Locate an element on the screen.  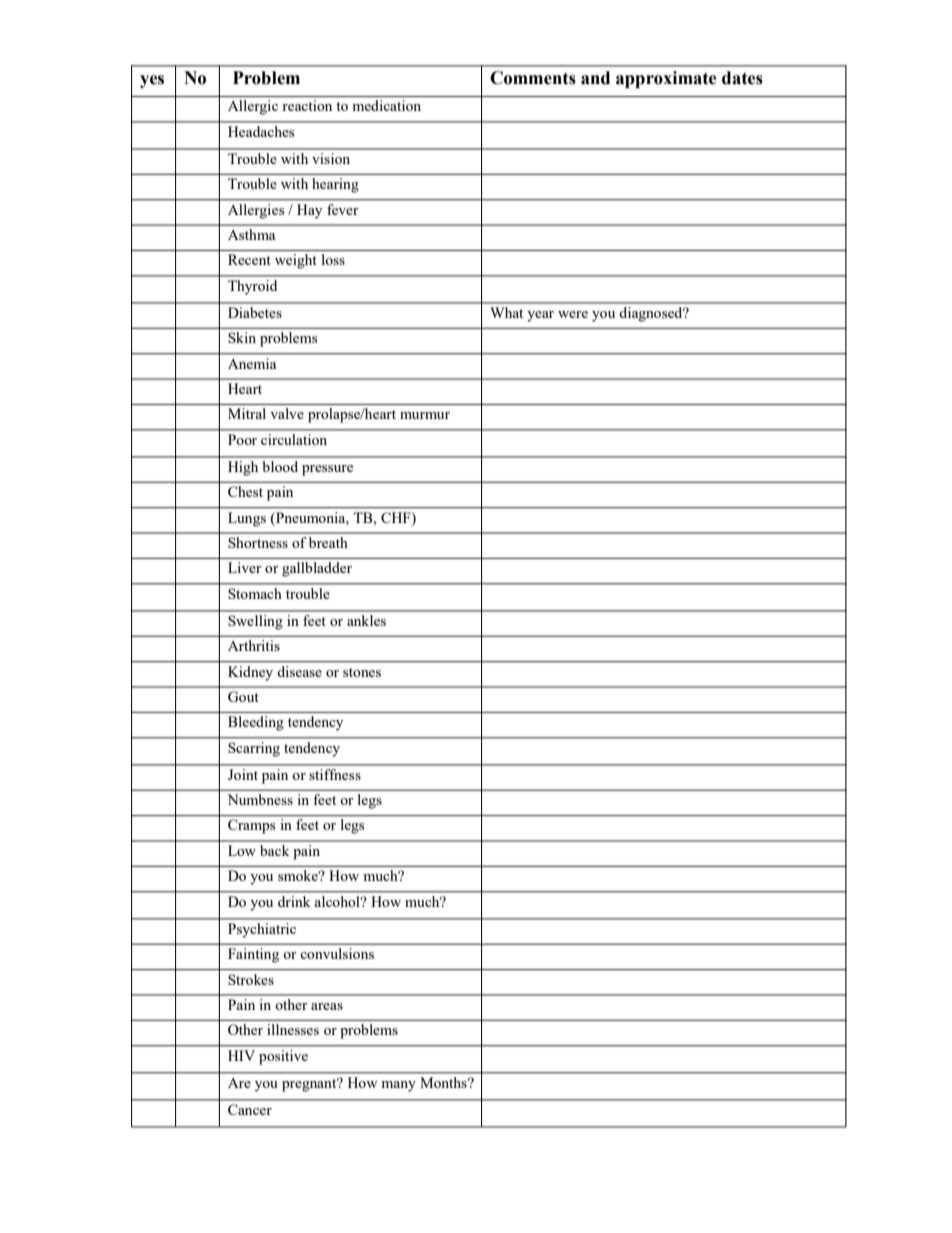
Allergic is located at coordinates (253, 107).
